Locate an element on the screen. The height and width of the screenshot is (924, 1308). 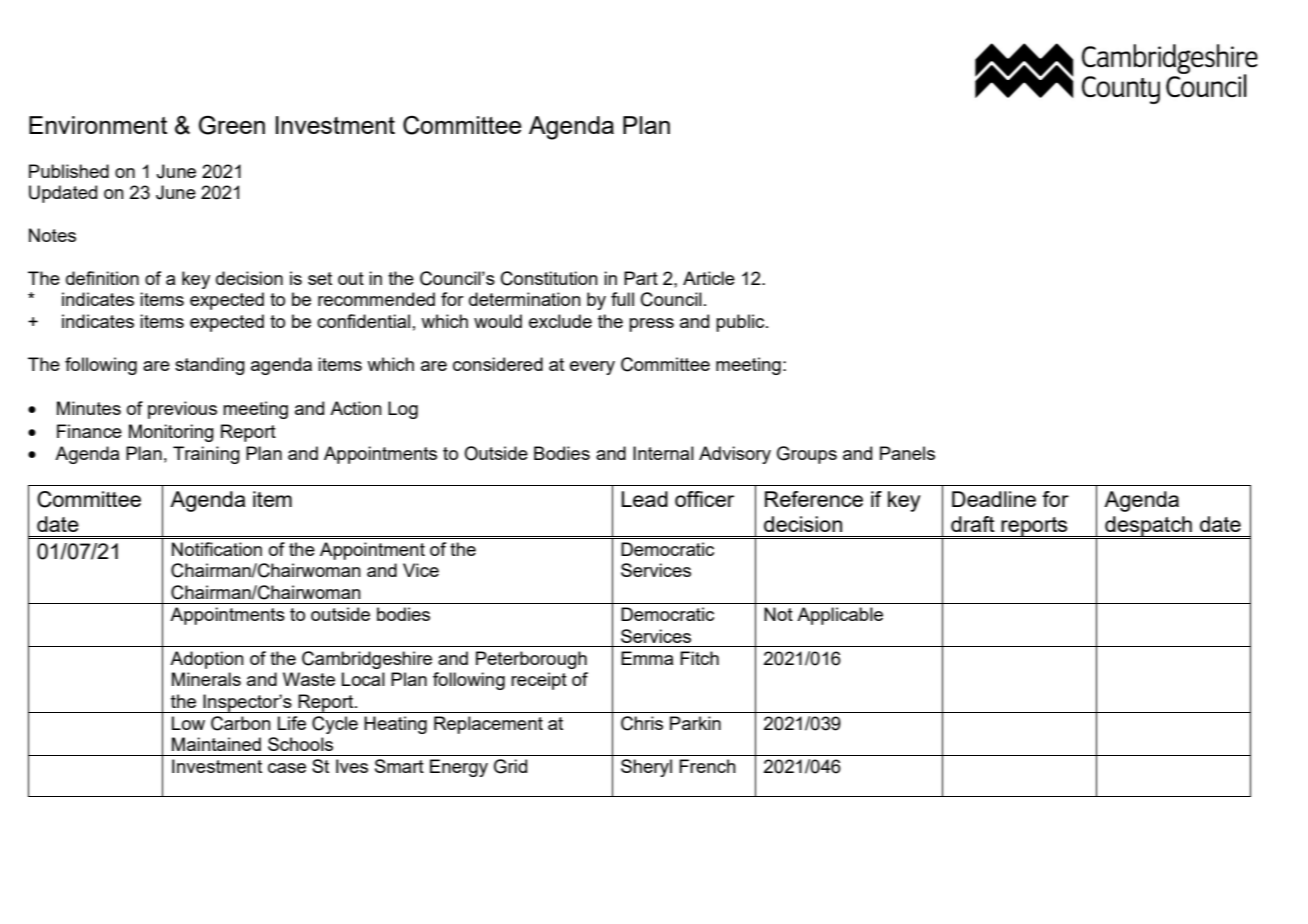
Training is located at coordinates (206, 455).
